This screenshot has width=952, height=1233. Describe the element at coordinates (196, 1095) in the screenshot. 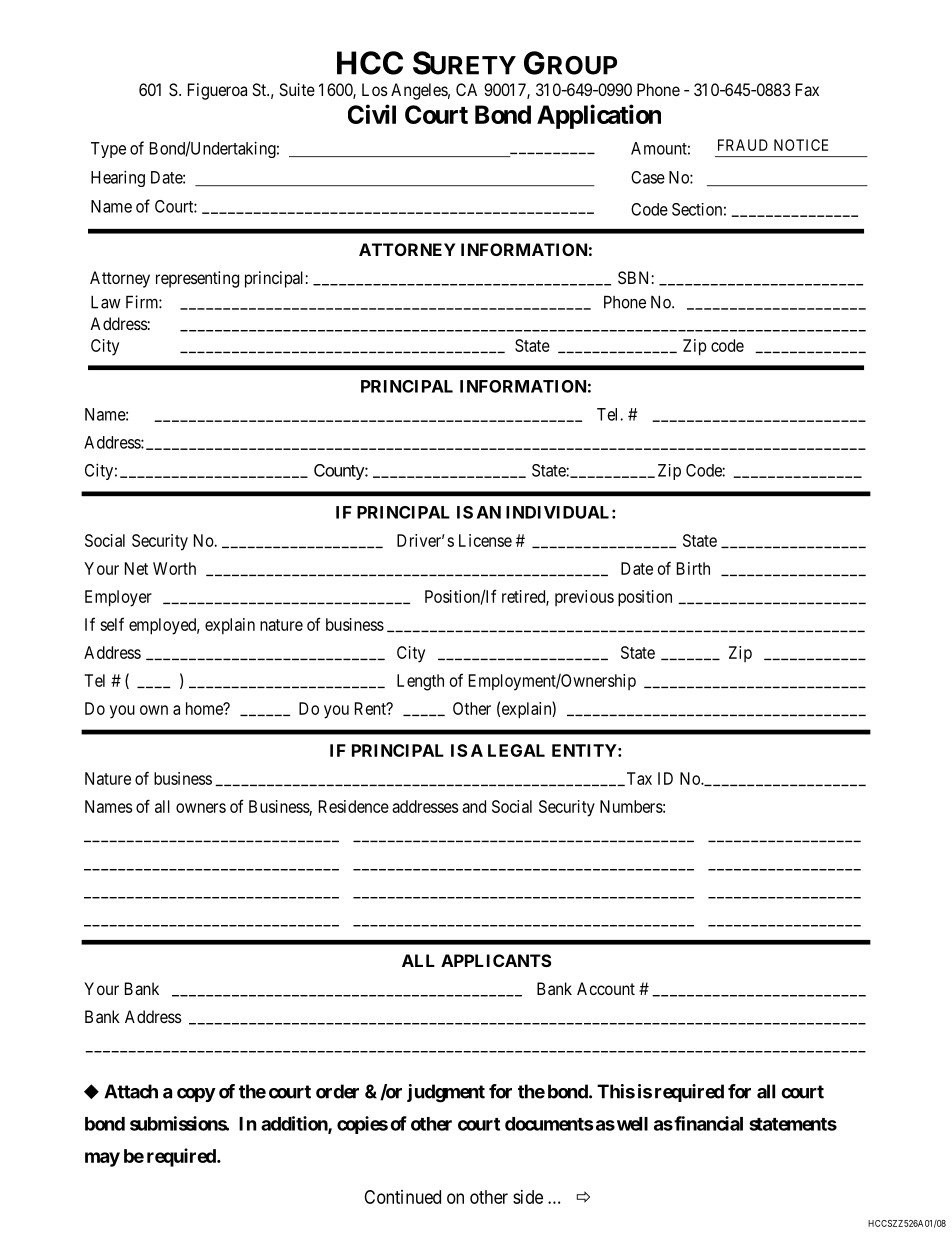

I see `copy` at that location.
